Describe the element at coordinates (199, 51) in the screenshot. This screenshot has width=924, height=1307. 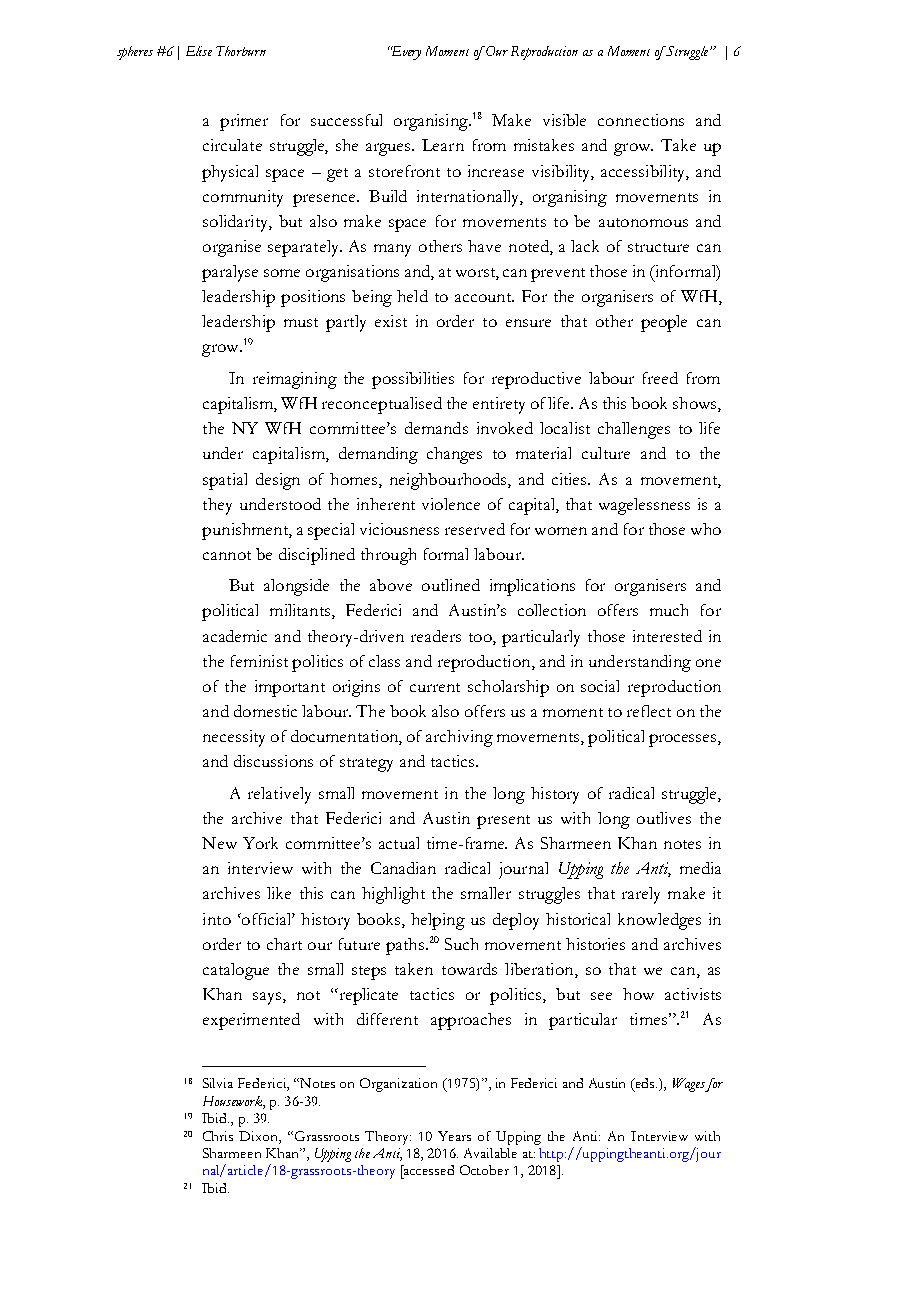
I see `Elise` at that location.
